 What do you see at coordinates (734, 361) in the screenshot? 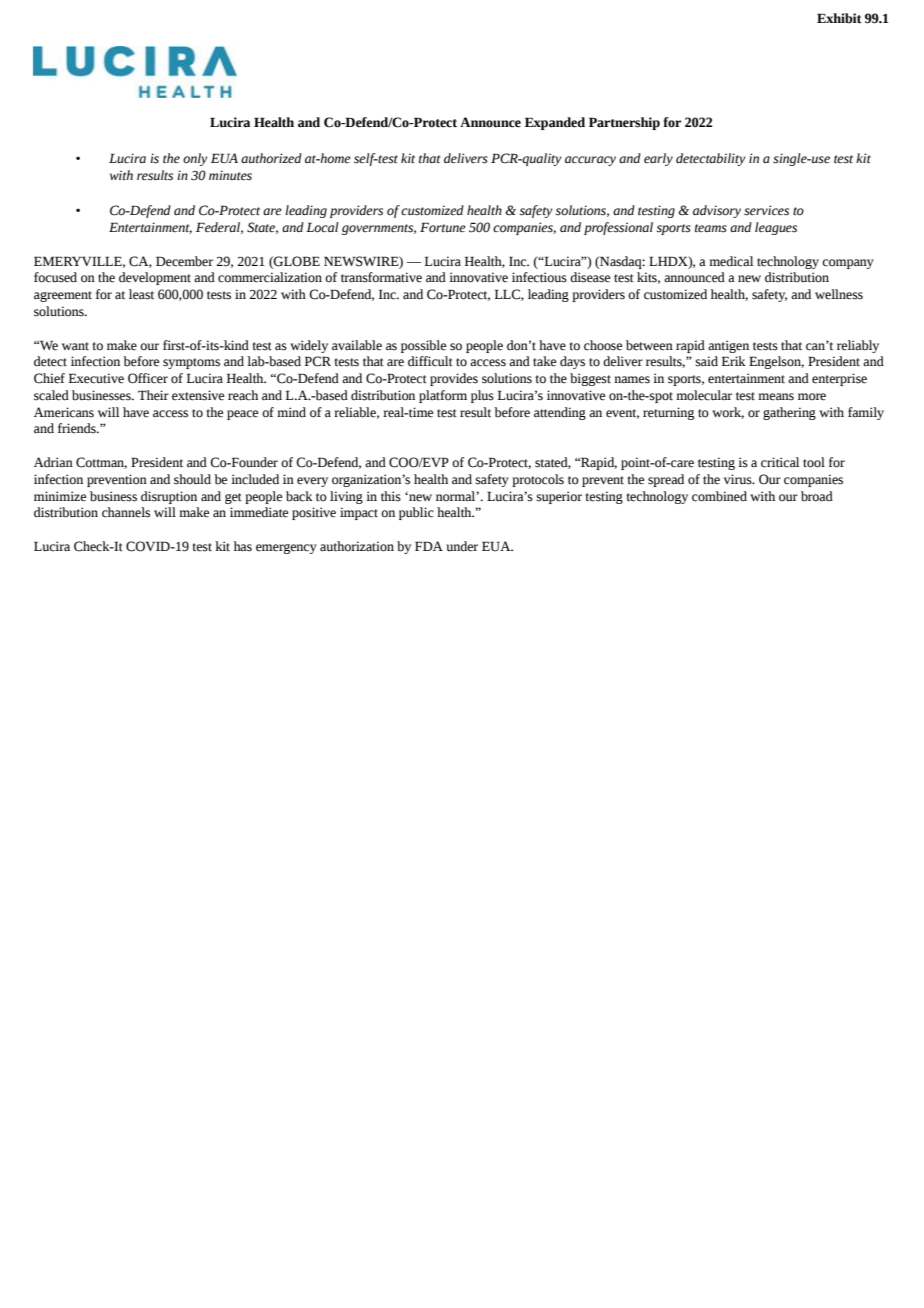
I see `Erik` at bounding box center [734, 361].
